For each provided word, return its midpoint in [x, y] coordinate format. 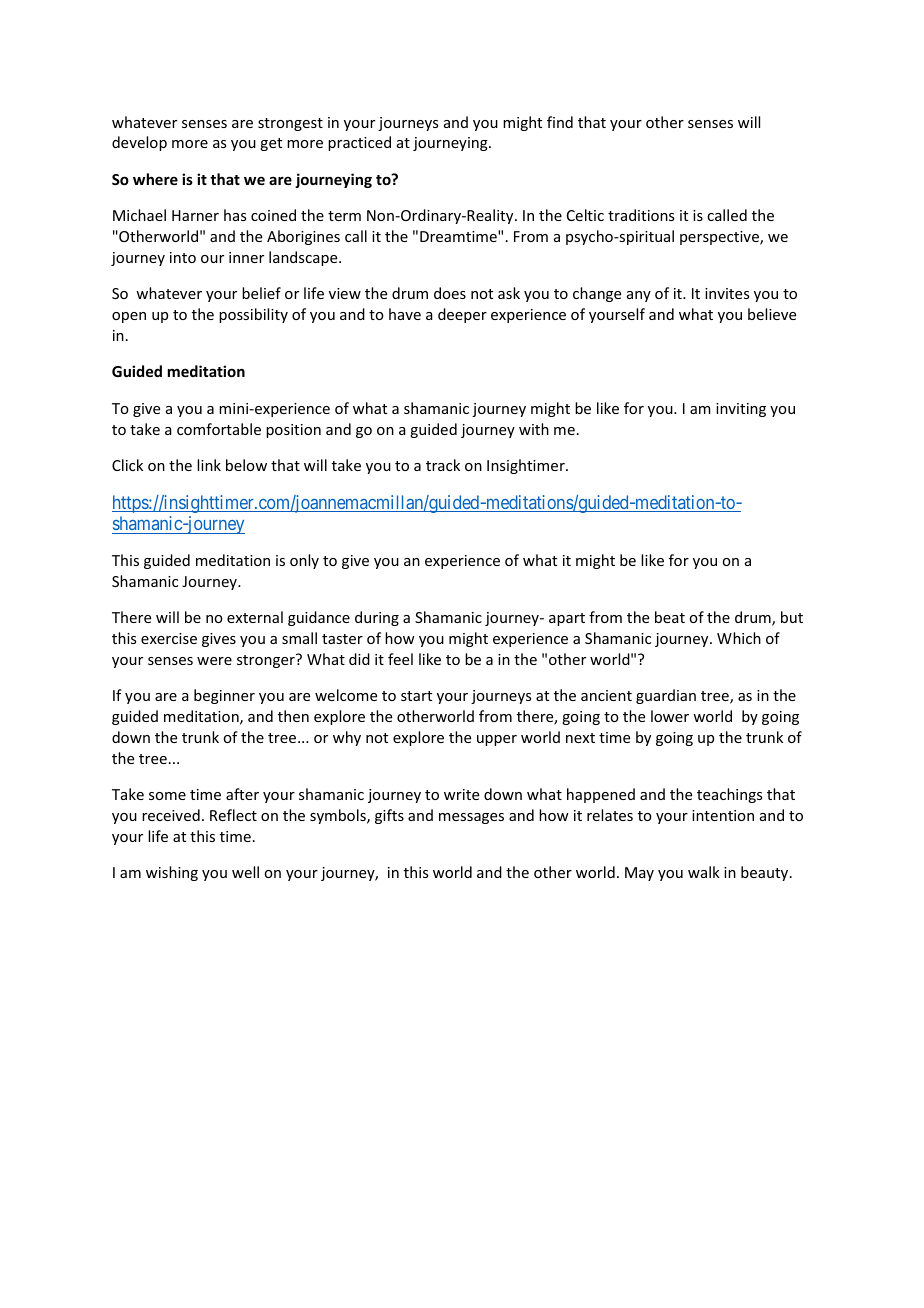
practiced [359, 143]
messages [471, 818]
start [416, 696]
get [271, 144]
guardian [666, 696]
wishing [172, 873]
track [443, 465]
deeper [462, 315]
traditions [641, 215]
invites [727, 293]
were [214, 661]
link [209, 465]
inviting [741, 410]
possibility [253, 315]
